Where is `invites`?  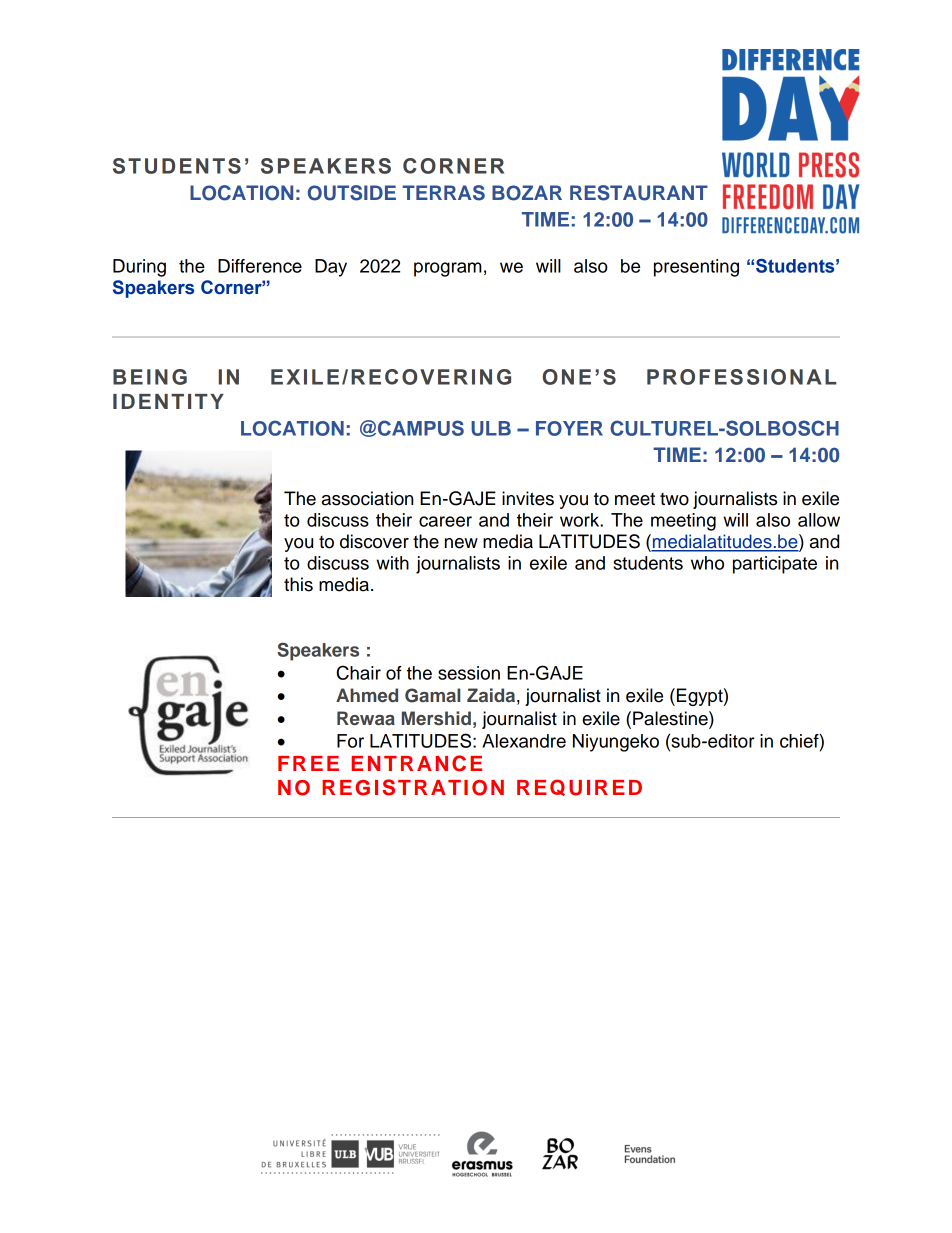 invites is located at coordinates (528, 498).
